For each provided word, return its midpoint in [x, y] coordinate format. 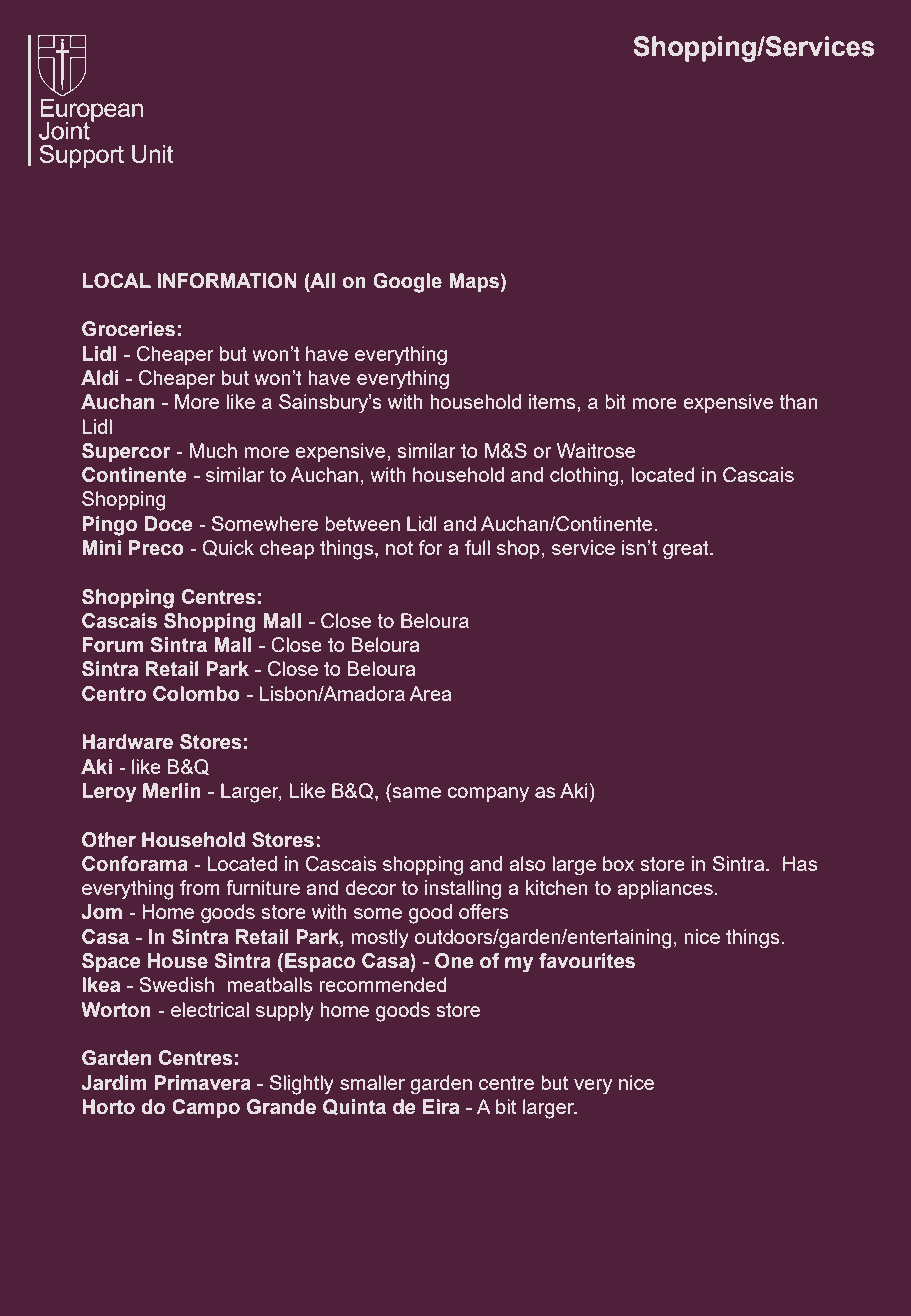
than [798, 401]
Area [430, 693]
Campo [206, 1108]
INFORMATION [227, 281]
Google [407, 283]
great [687, 550]
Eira [441, 1107]
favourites [587, 961]
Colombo [196, 694]
